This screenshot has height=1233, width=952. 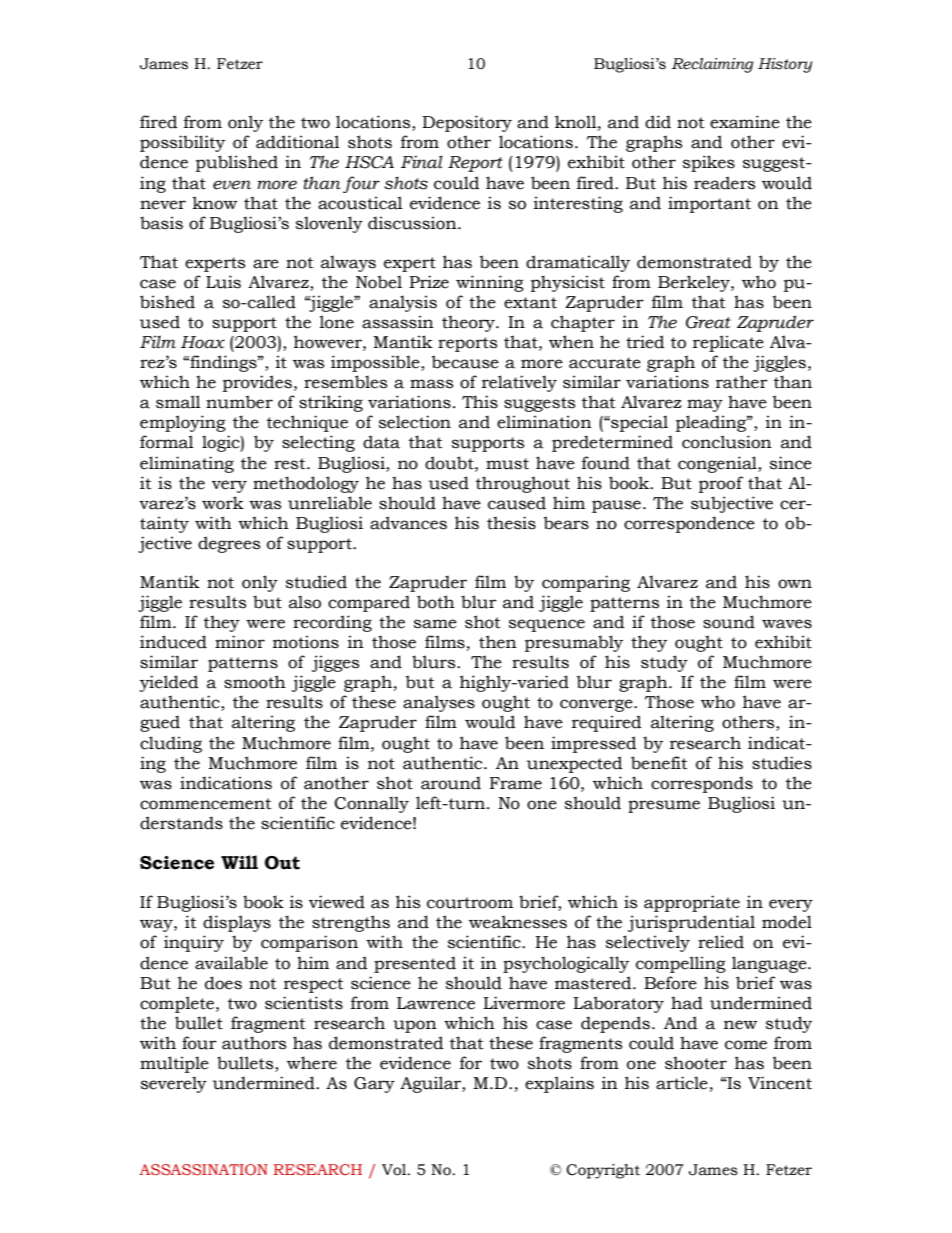 I want to click on possibility, so click(x=182, y=143).
